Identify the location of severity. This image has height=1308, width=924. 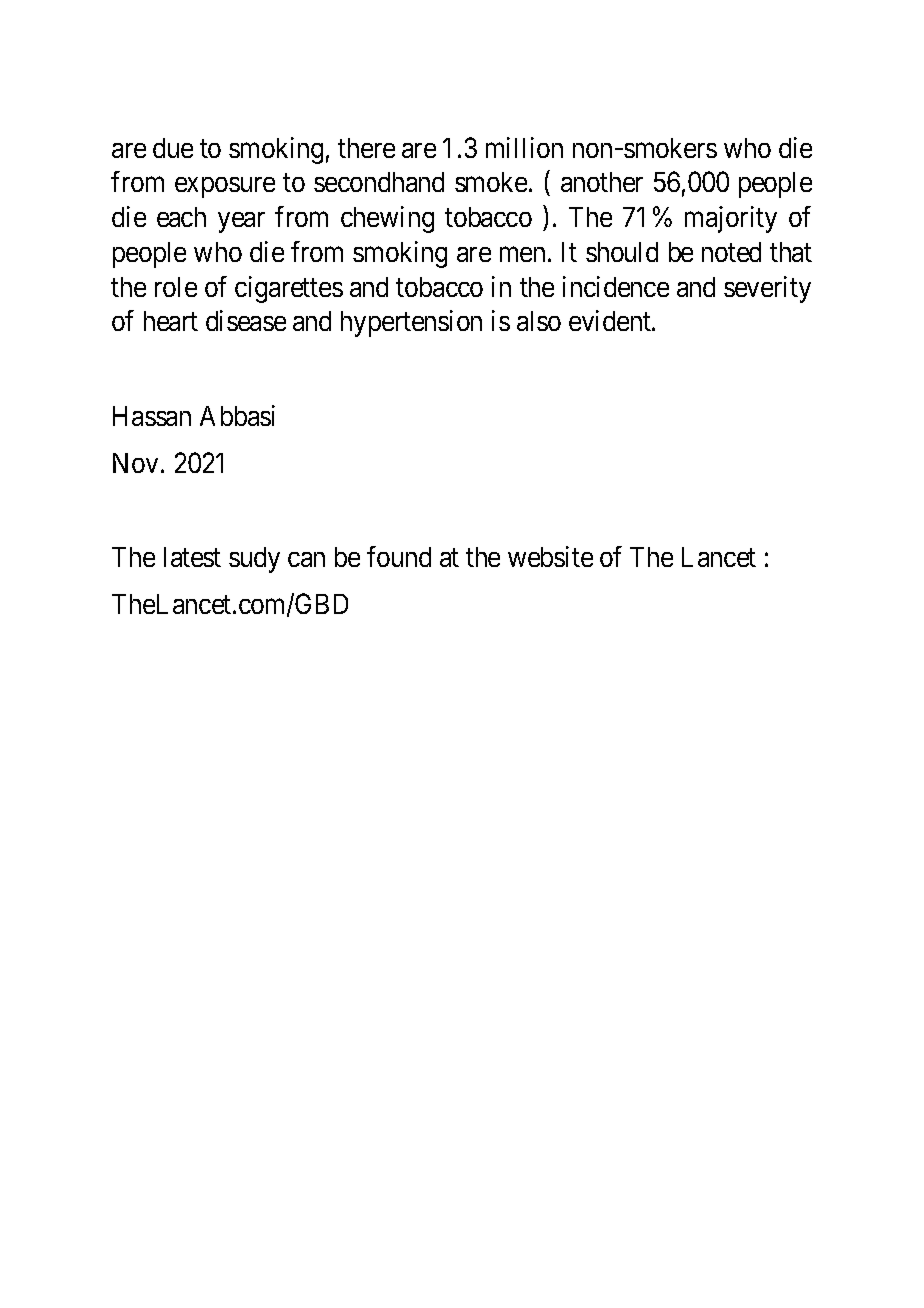
(767, 289).
